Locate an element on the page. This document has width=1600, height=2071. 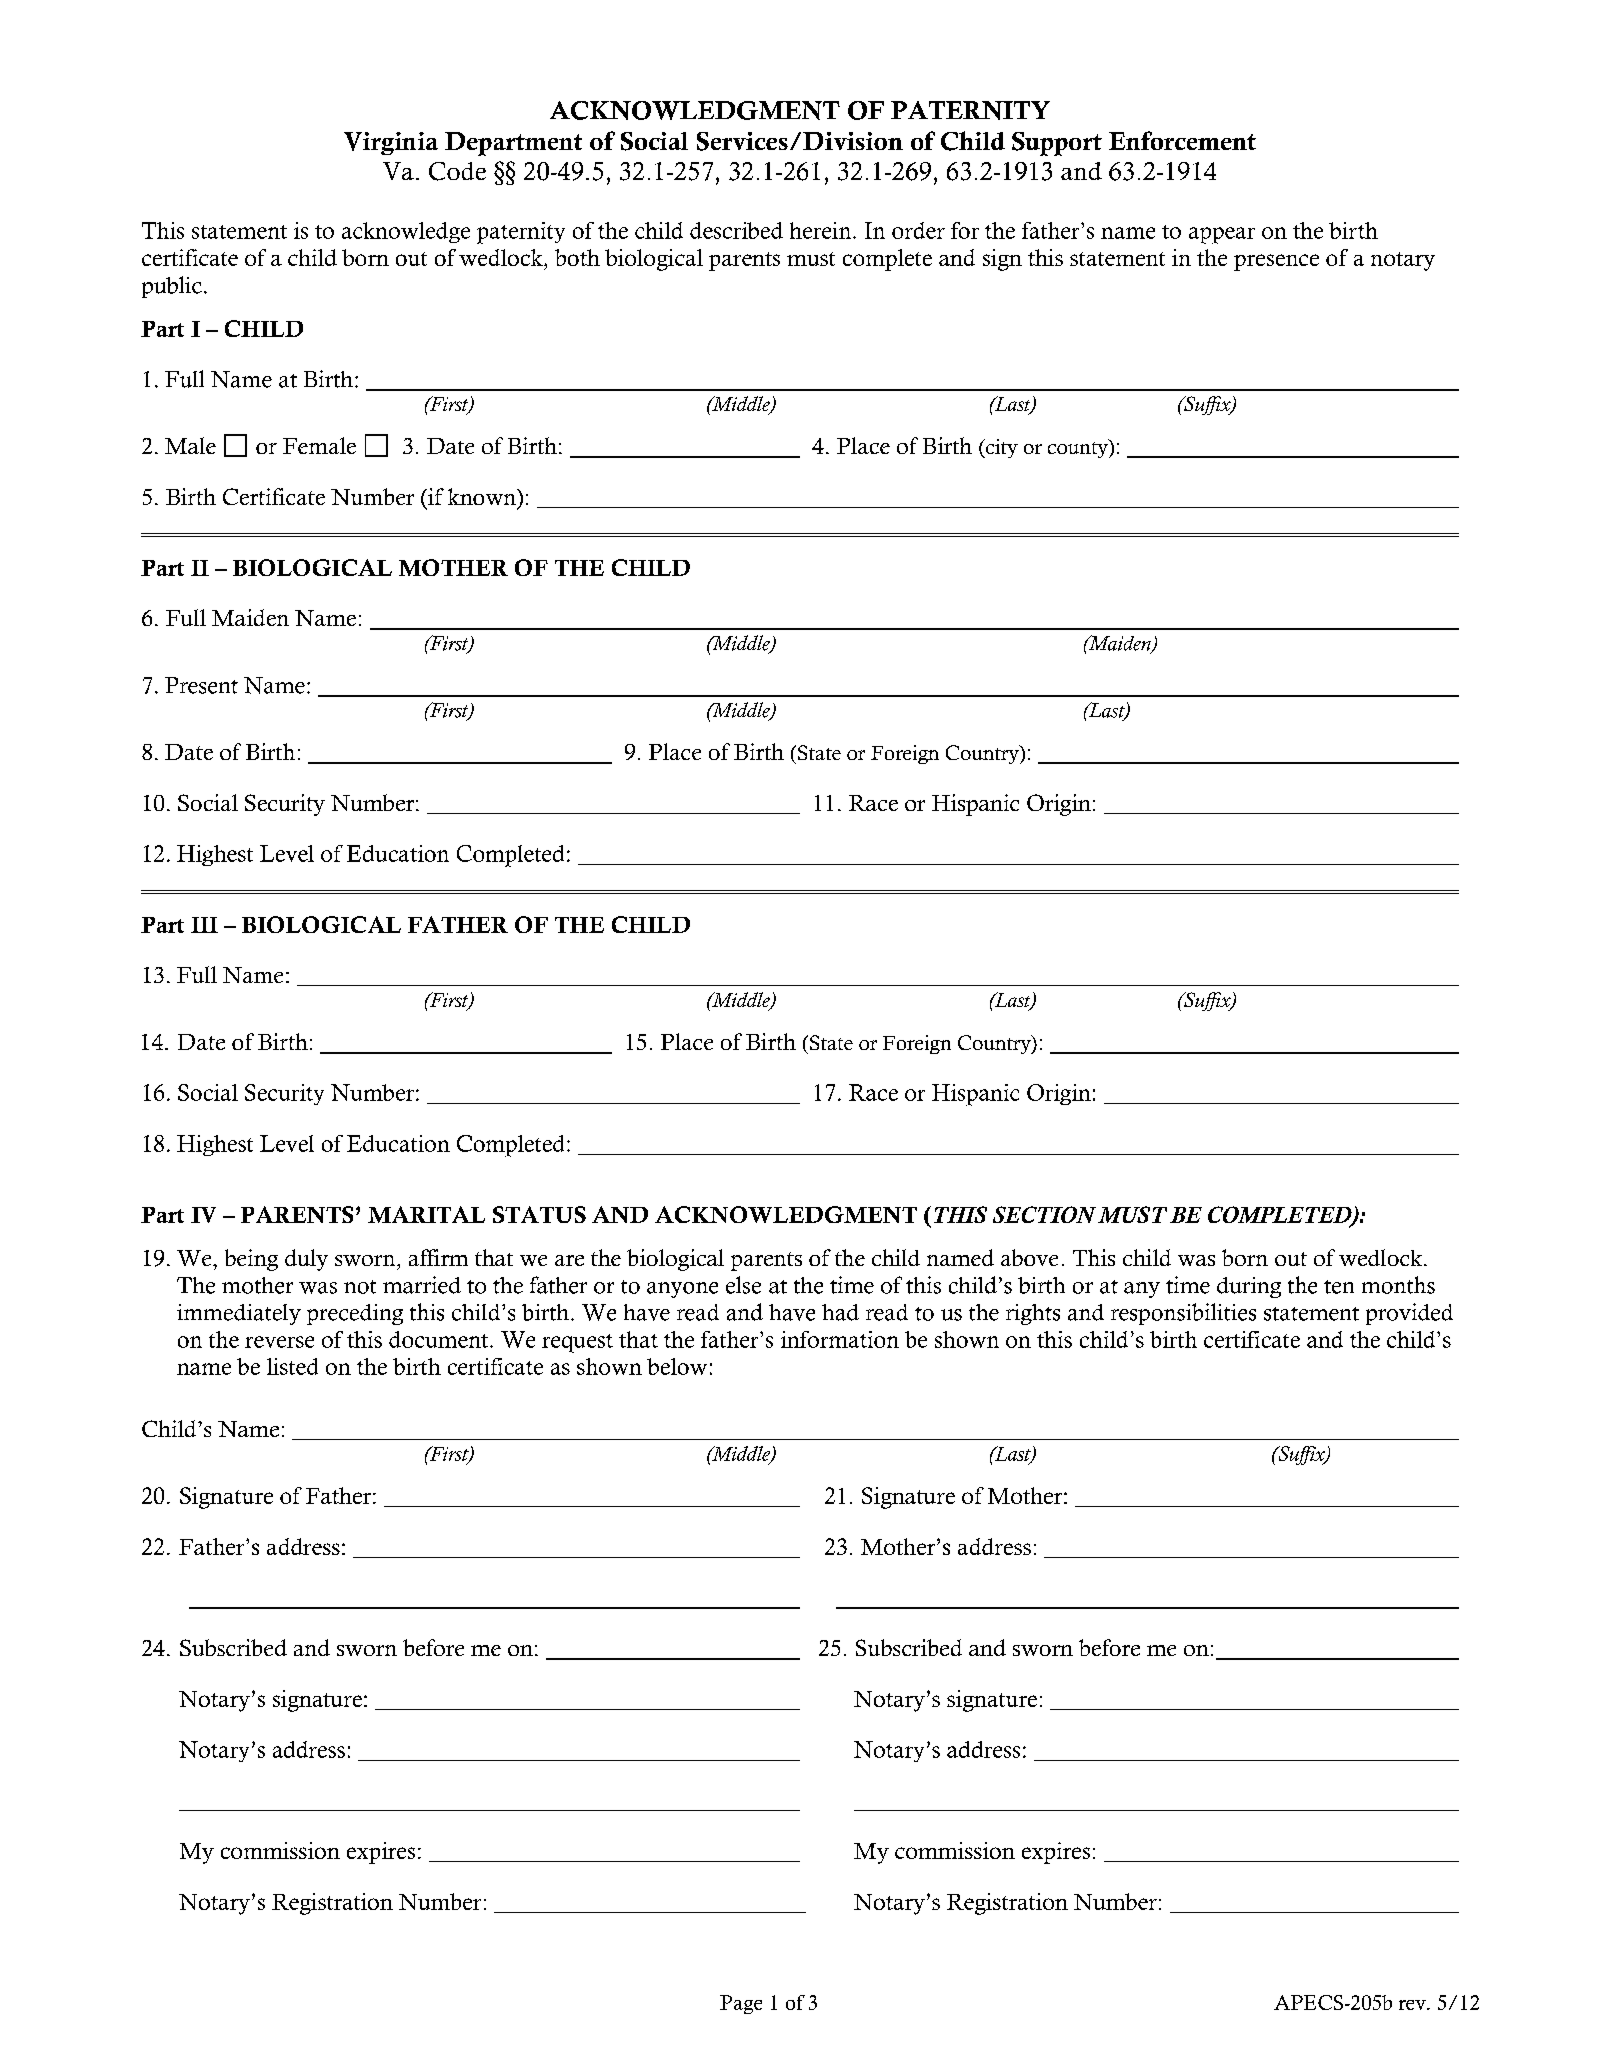
Page is located at coordinates (741, 2004).
